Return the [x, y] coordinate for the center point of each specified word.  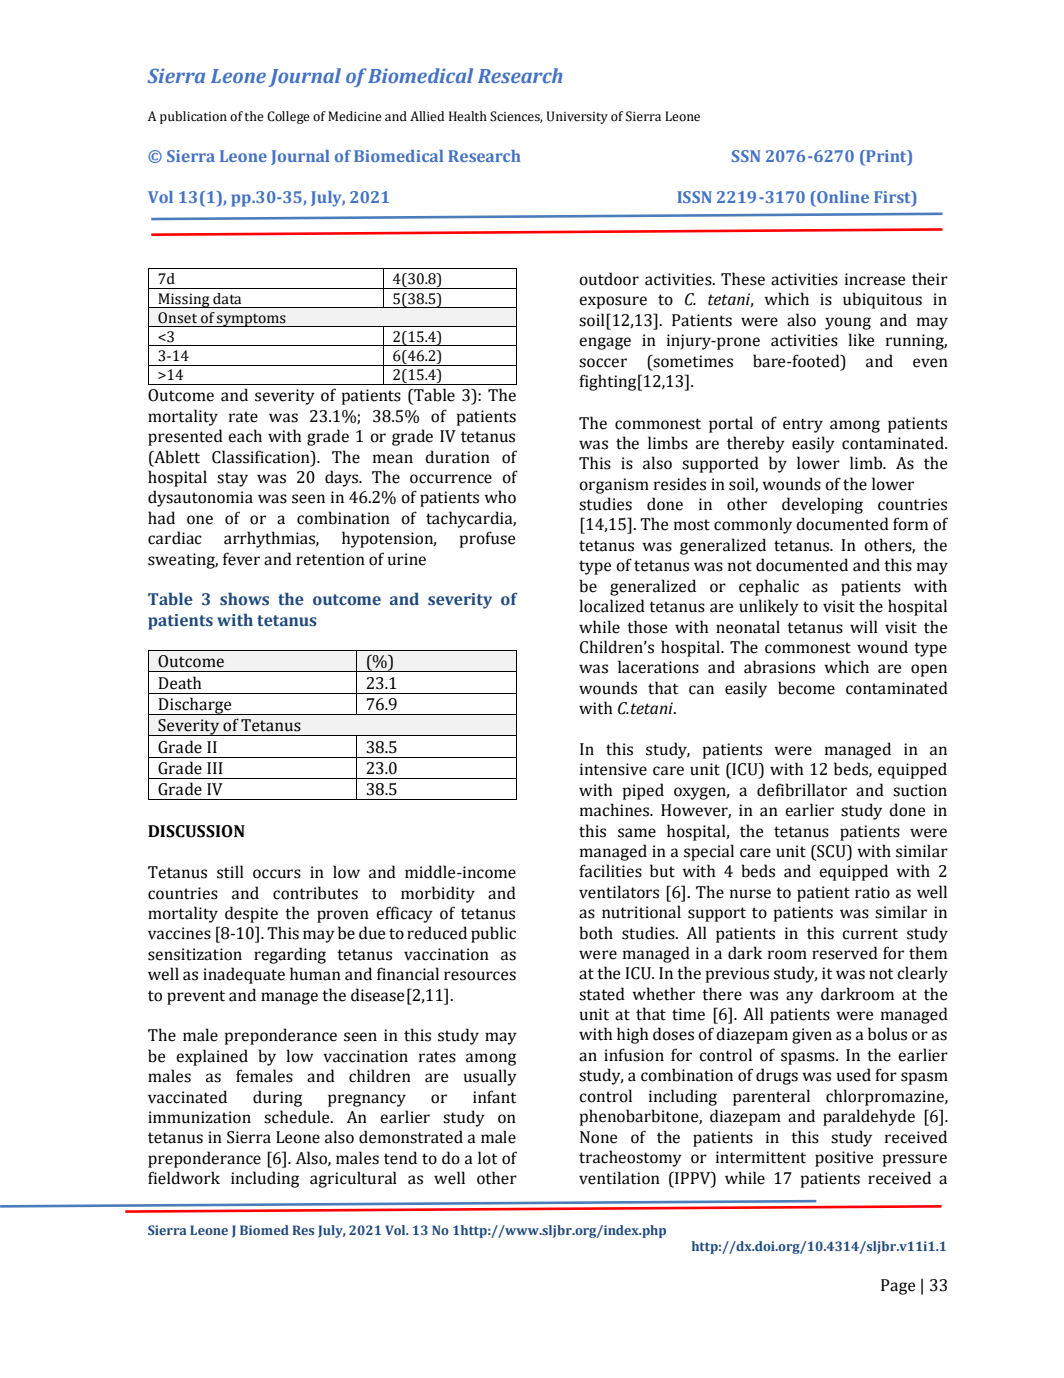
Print [886, 156]
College [288, 117]
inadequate [244, 975]
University [577, 117]
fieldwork [184, 1178]
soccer [603, 363]
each [245, 436]
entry [803, 425]
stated [602, 994]
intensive [613, 769]
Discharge [195, 706]
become [806, 688]
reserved [845, 953]
